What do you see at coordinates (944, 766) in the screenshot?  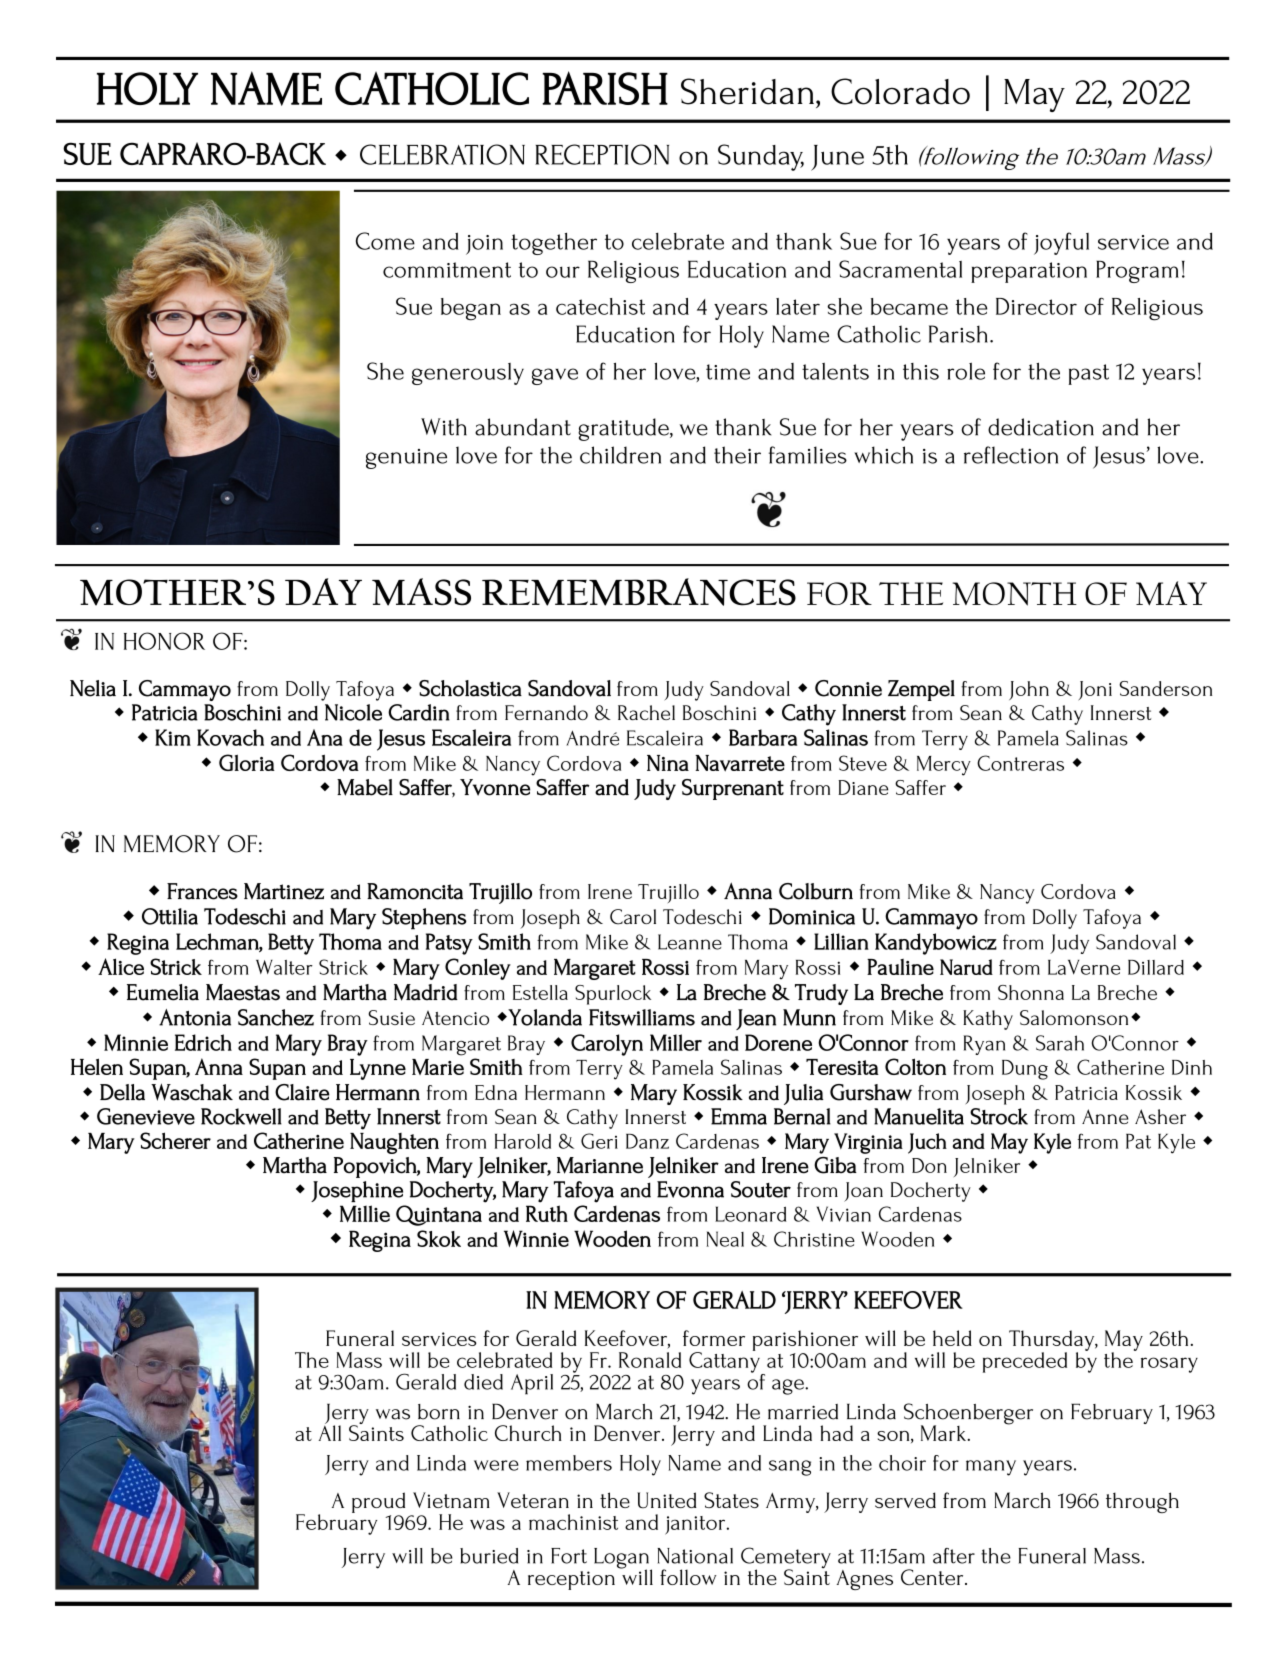 I see `Mercy` at bounding box center [944, 766].
